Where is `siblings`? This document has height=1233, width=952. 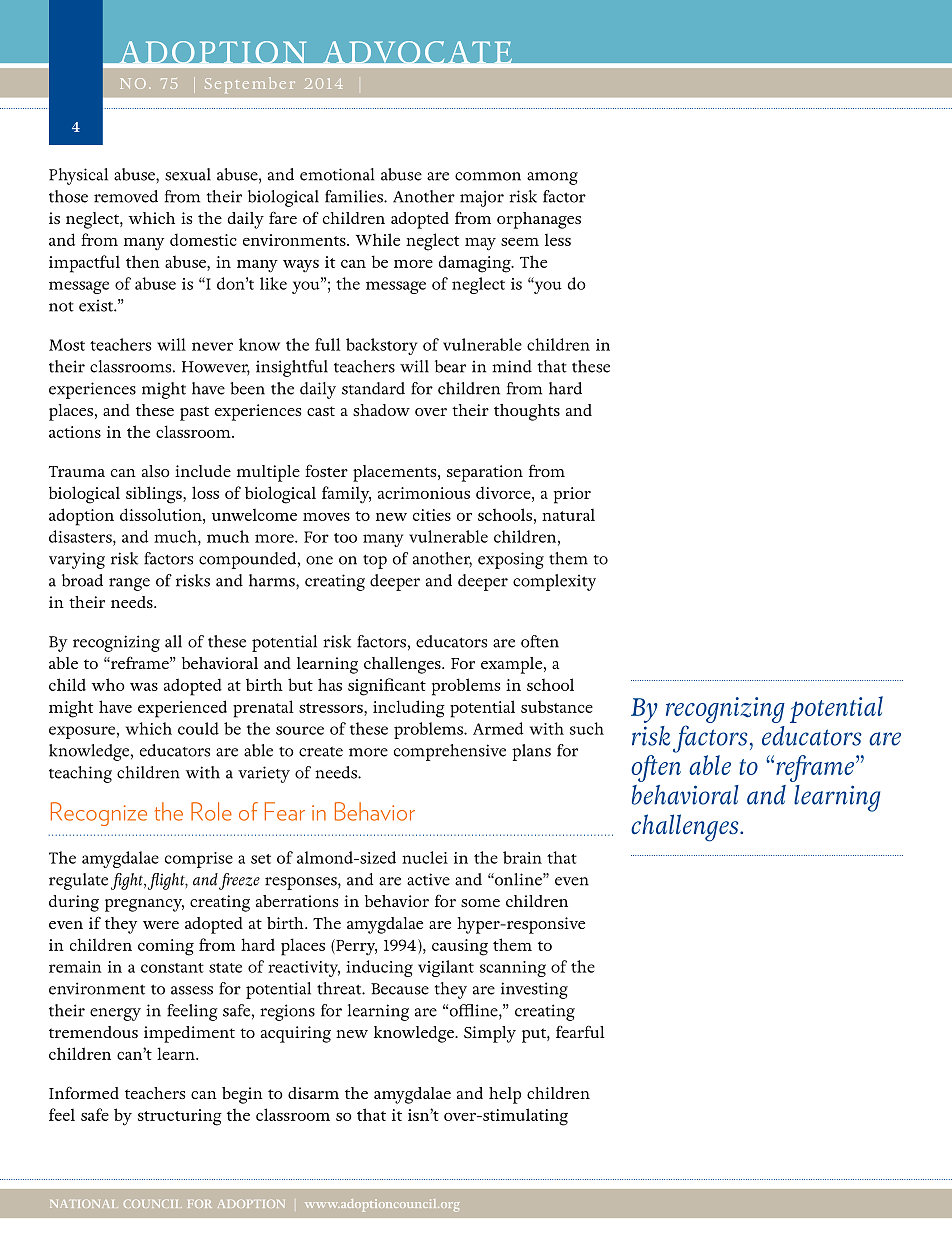
siblings is located at coordinates (155, 495).
